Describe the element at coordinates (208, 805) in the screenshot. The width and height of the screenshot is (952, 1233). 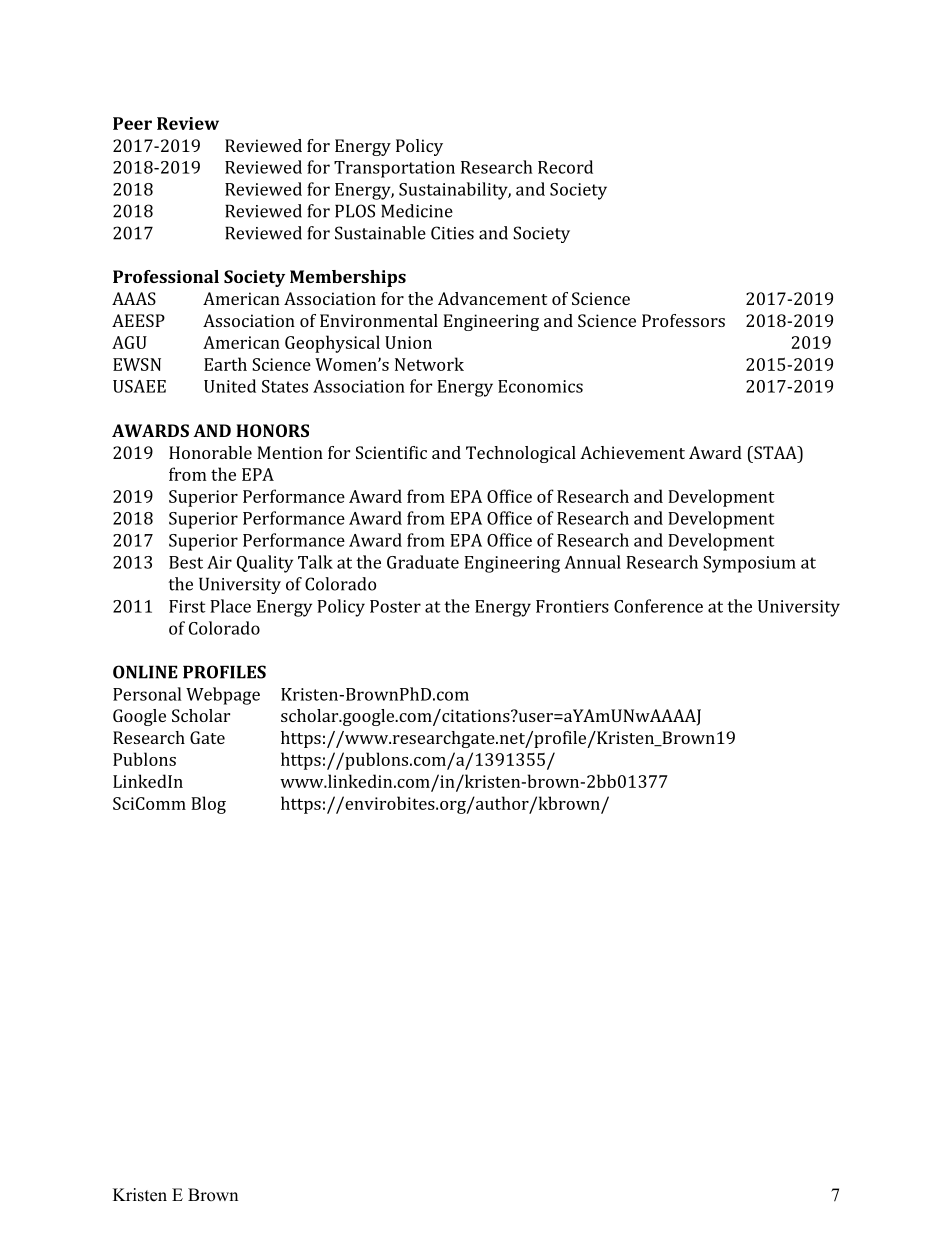
I see `Blog` at that location.
